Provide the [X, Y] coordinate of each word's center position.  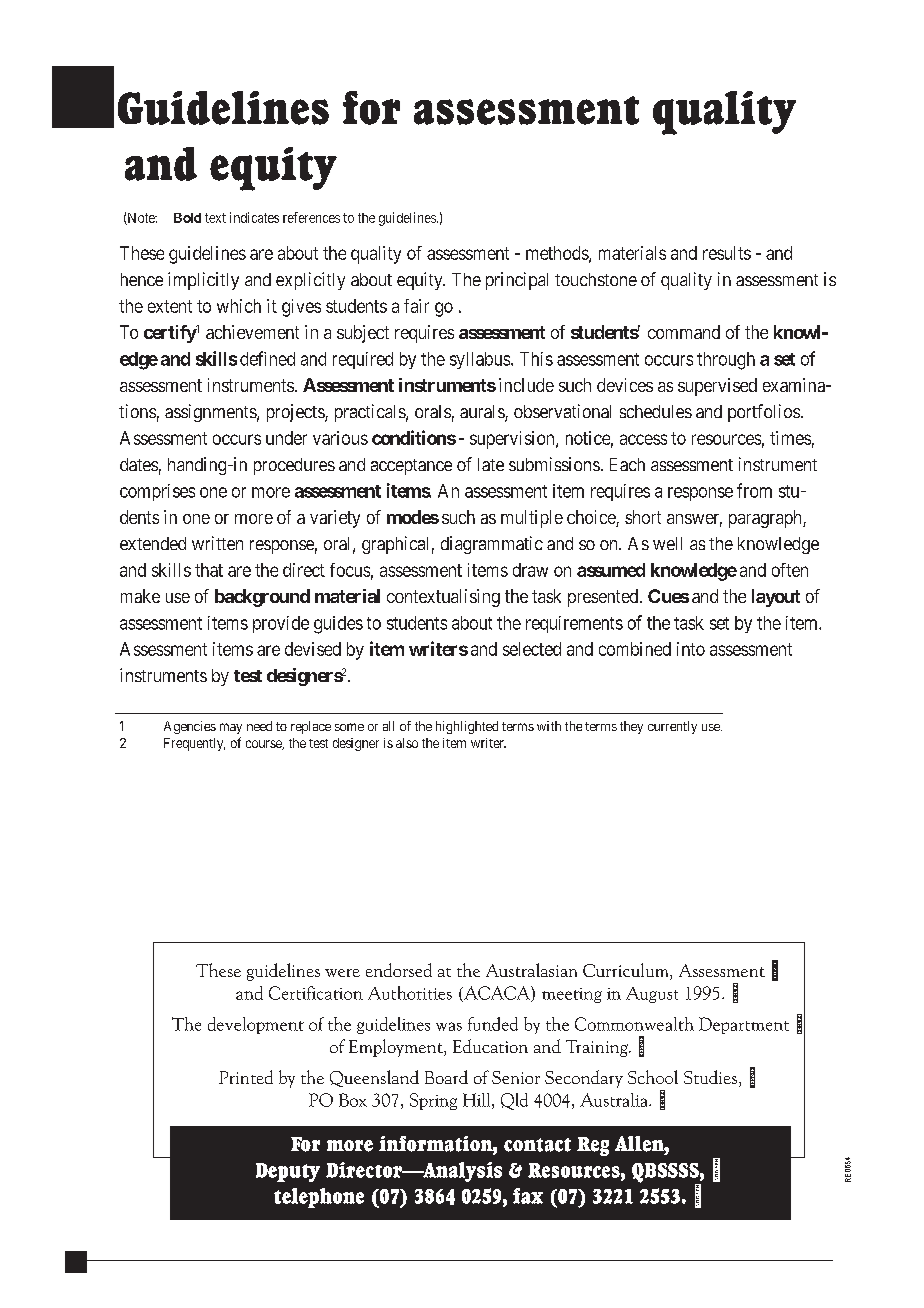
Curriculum [627, 971]
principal [517, 281]
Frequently [194, 744]
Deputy [288, 1172]
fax [528, 1196]
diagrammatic [492, 545]
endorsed [399, 970]
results [727, 253]
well [667, 543]
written [217, 543]
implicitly [203, 281]
